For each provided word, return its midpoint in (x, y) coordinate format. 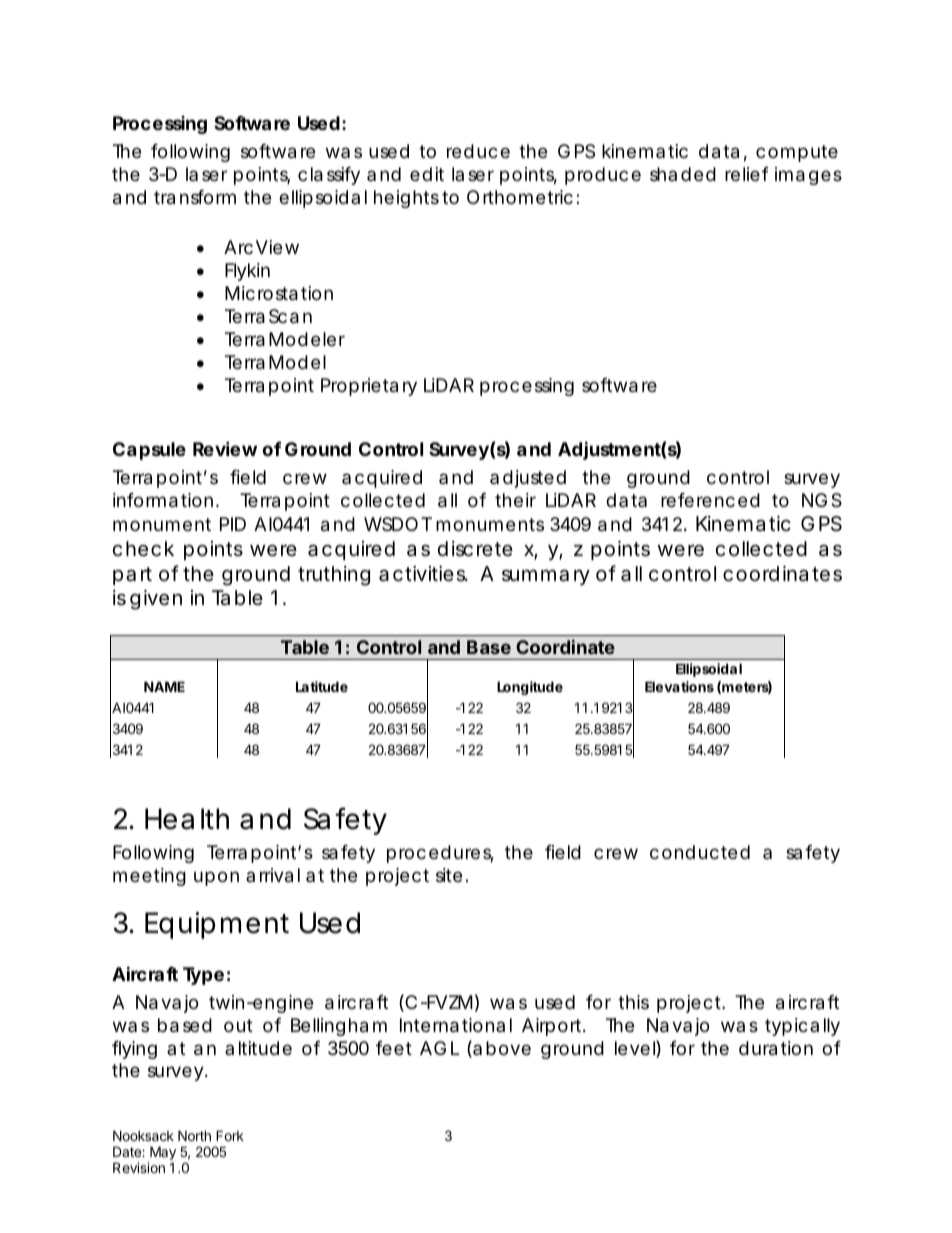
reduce (478, 151)
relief (747, 174)
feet (394, 1048)
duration (776, 1048)
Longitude (530, 688)
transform (195, 197)
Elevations (679, 686)
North (194, 1135)
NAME (164, 686)
